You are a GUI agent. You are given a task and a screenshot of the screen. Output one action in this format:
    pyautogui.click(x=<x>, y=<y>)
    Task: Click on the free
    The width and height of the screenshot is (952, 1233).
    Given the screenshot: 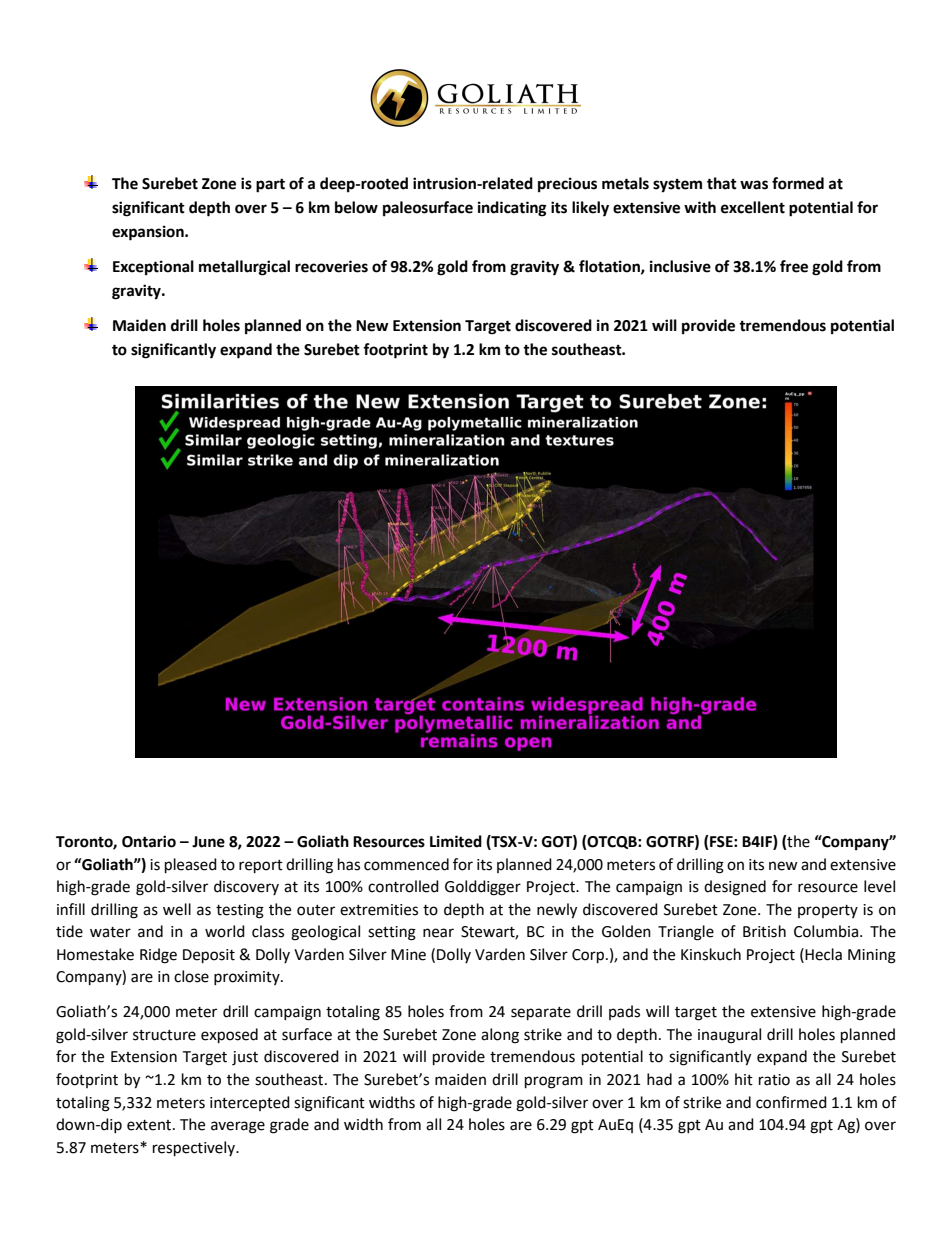 What is the action you would take?
    pyautogui.click(x=794, y=266)
